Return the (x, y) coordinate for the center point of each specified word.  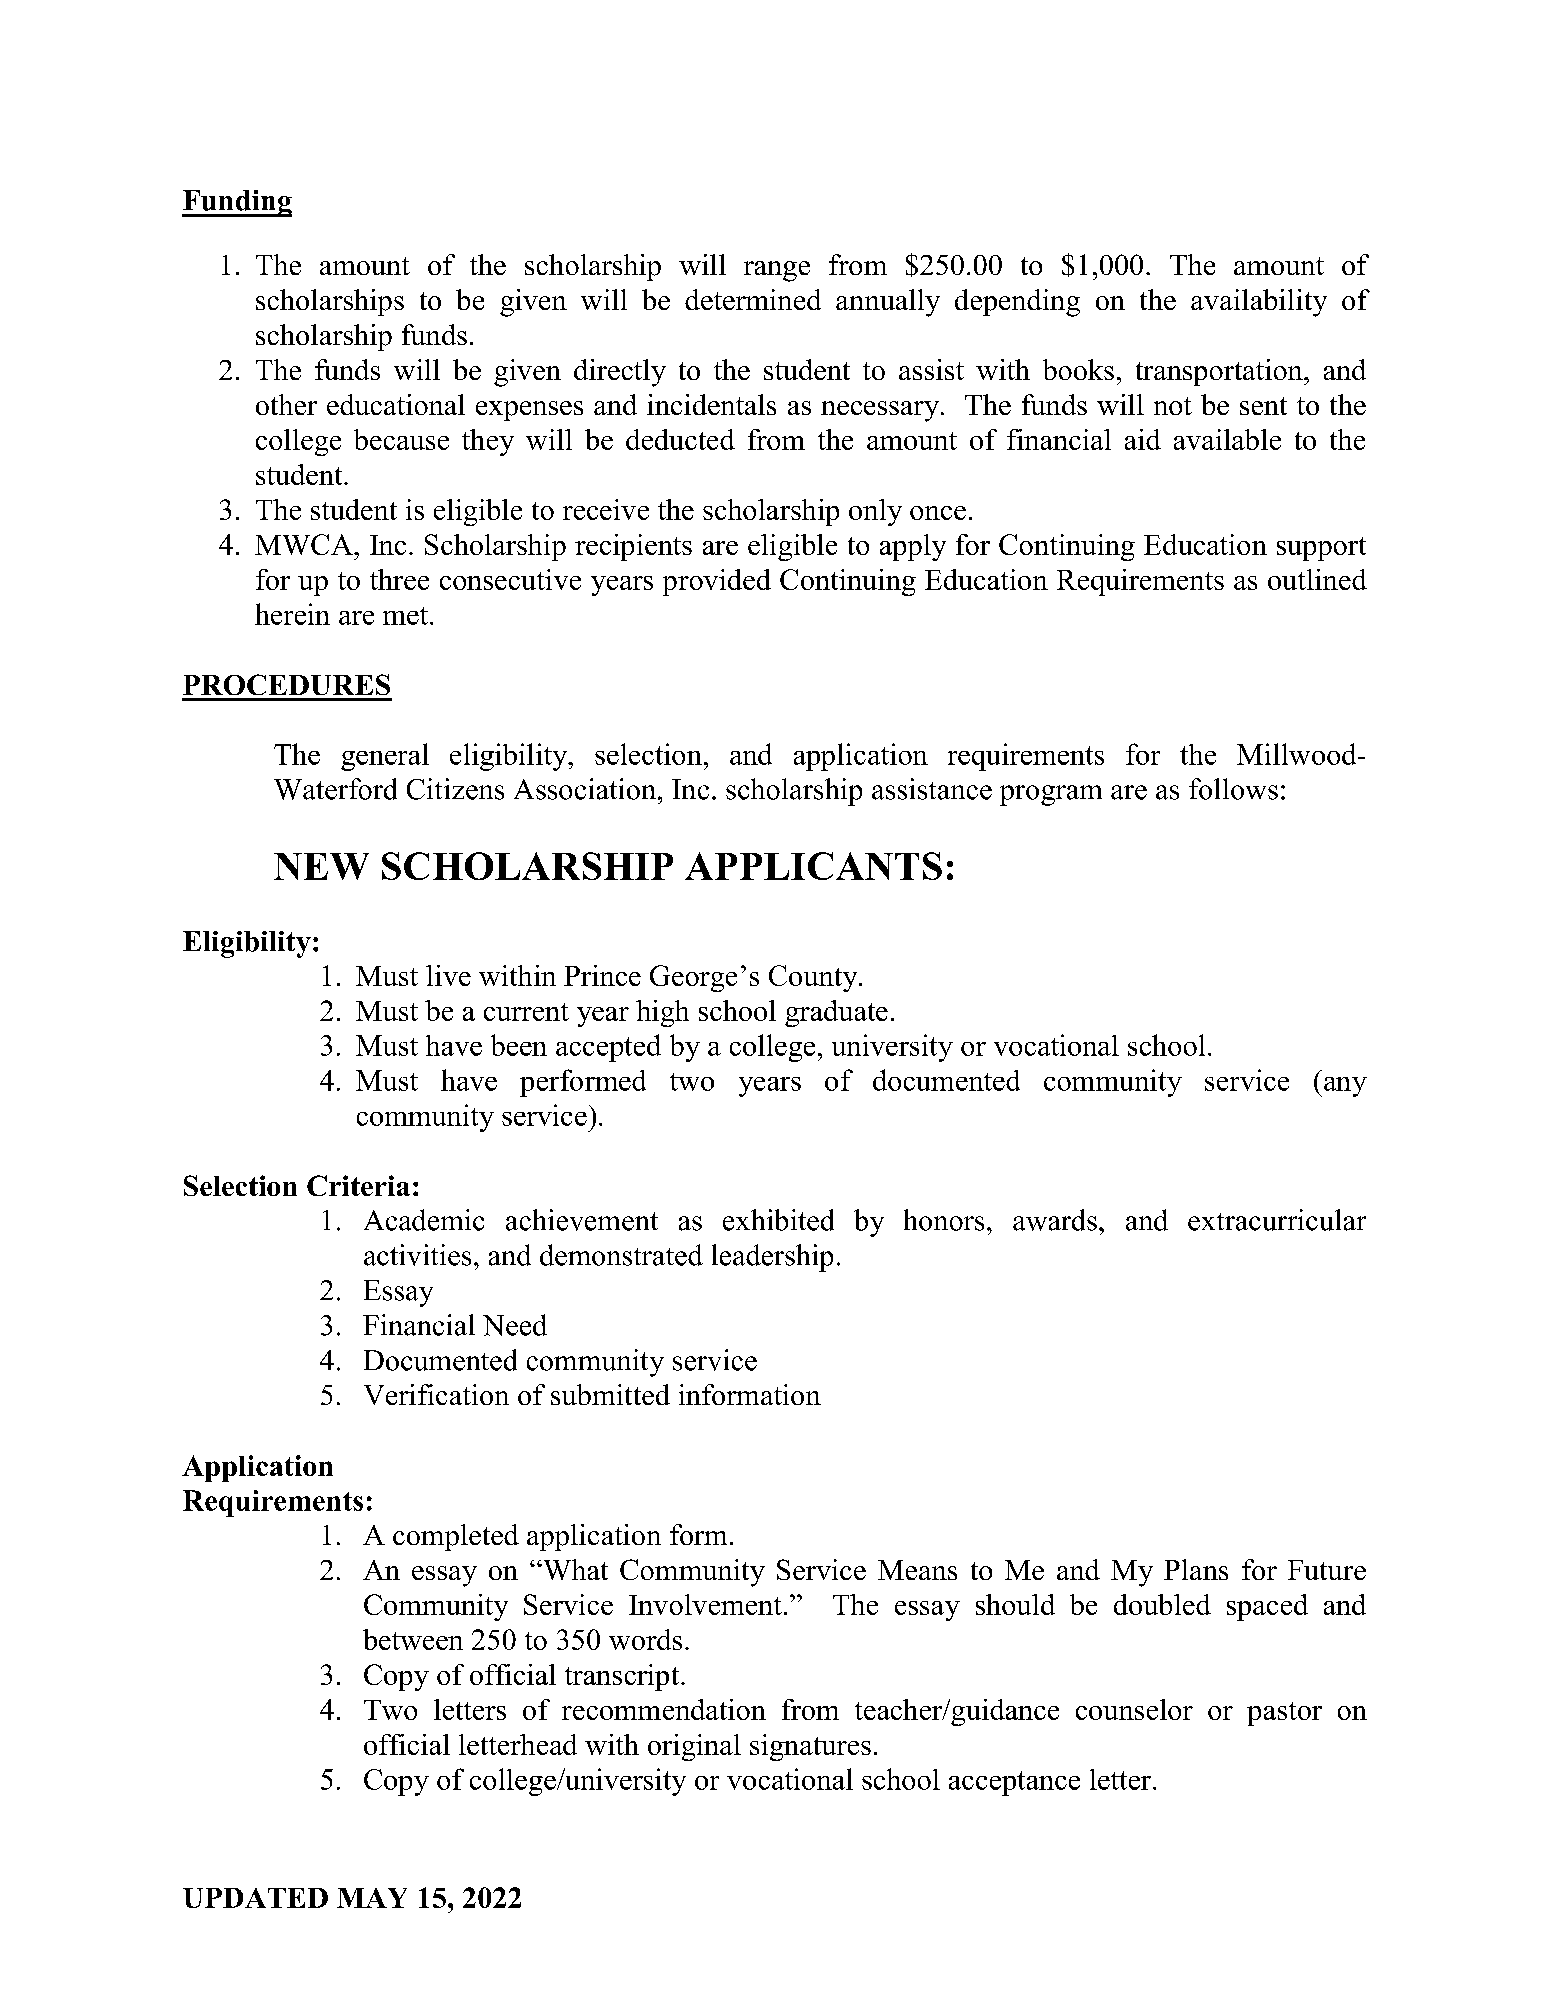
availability (1259, 303)
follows (1233, 789)
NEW (321, 866)
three (399, 579)
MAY (372, 1898)
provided (717, 582)
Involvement (705, 1604)
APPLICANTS (813, 866)
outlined (1317, 579)
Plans (1196, 1569)
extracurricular (1277, 1220)
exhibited (778, 1220)
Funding (237, 203)
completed (456, 1537)
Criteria (358, 1185)
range (777, 271)
